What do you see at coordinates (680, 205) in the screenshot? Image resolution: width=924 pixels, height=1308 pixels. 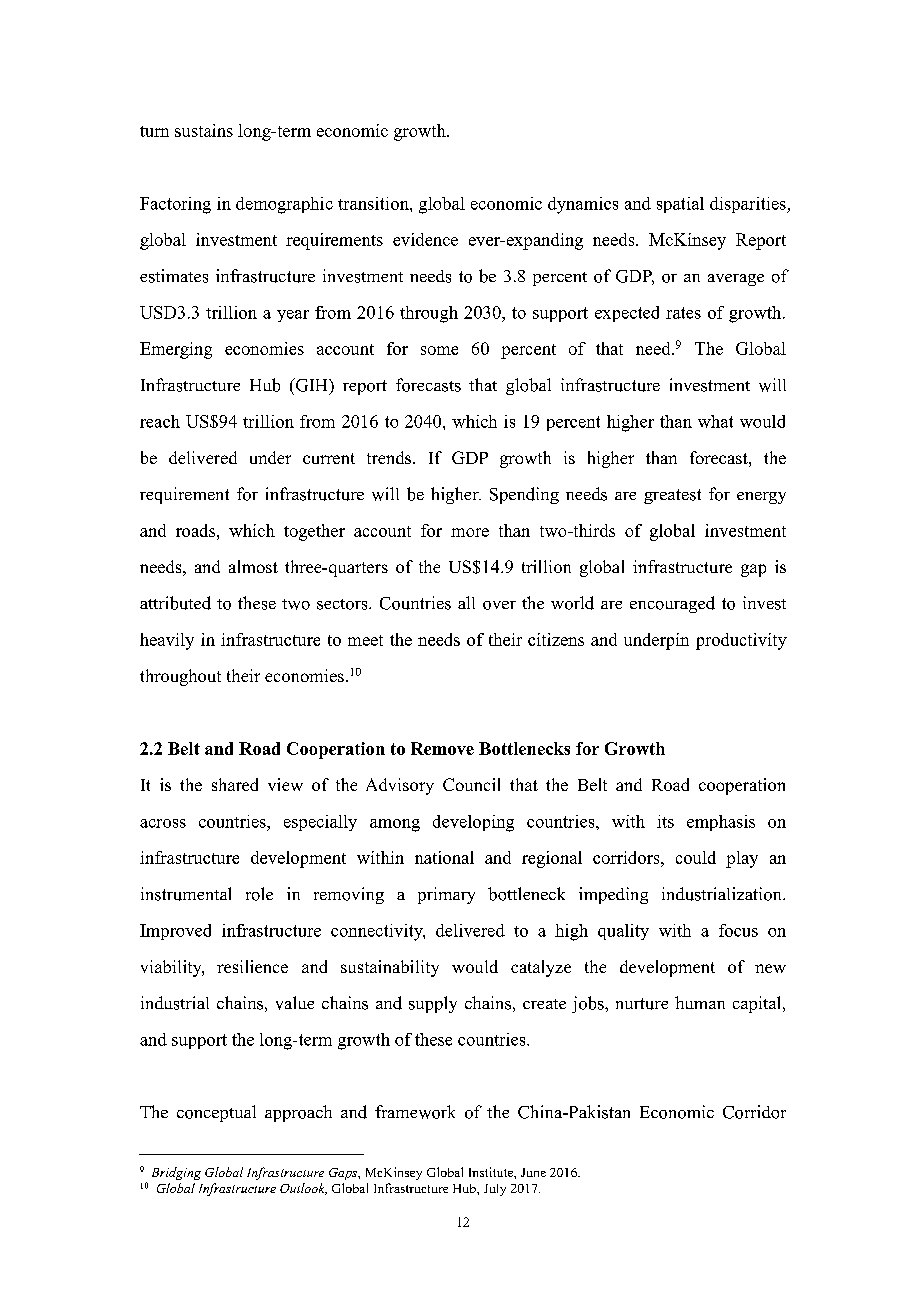 I see `spatial` at bounding box center [680, 205].
